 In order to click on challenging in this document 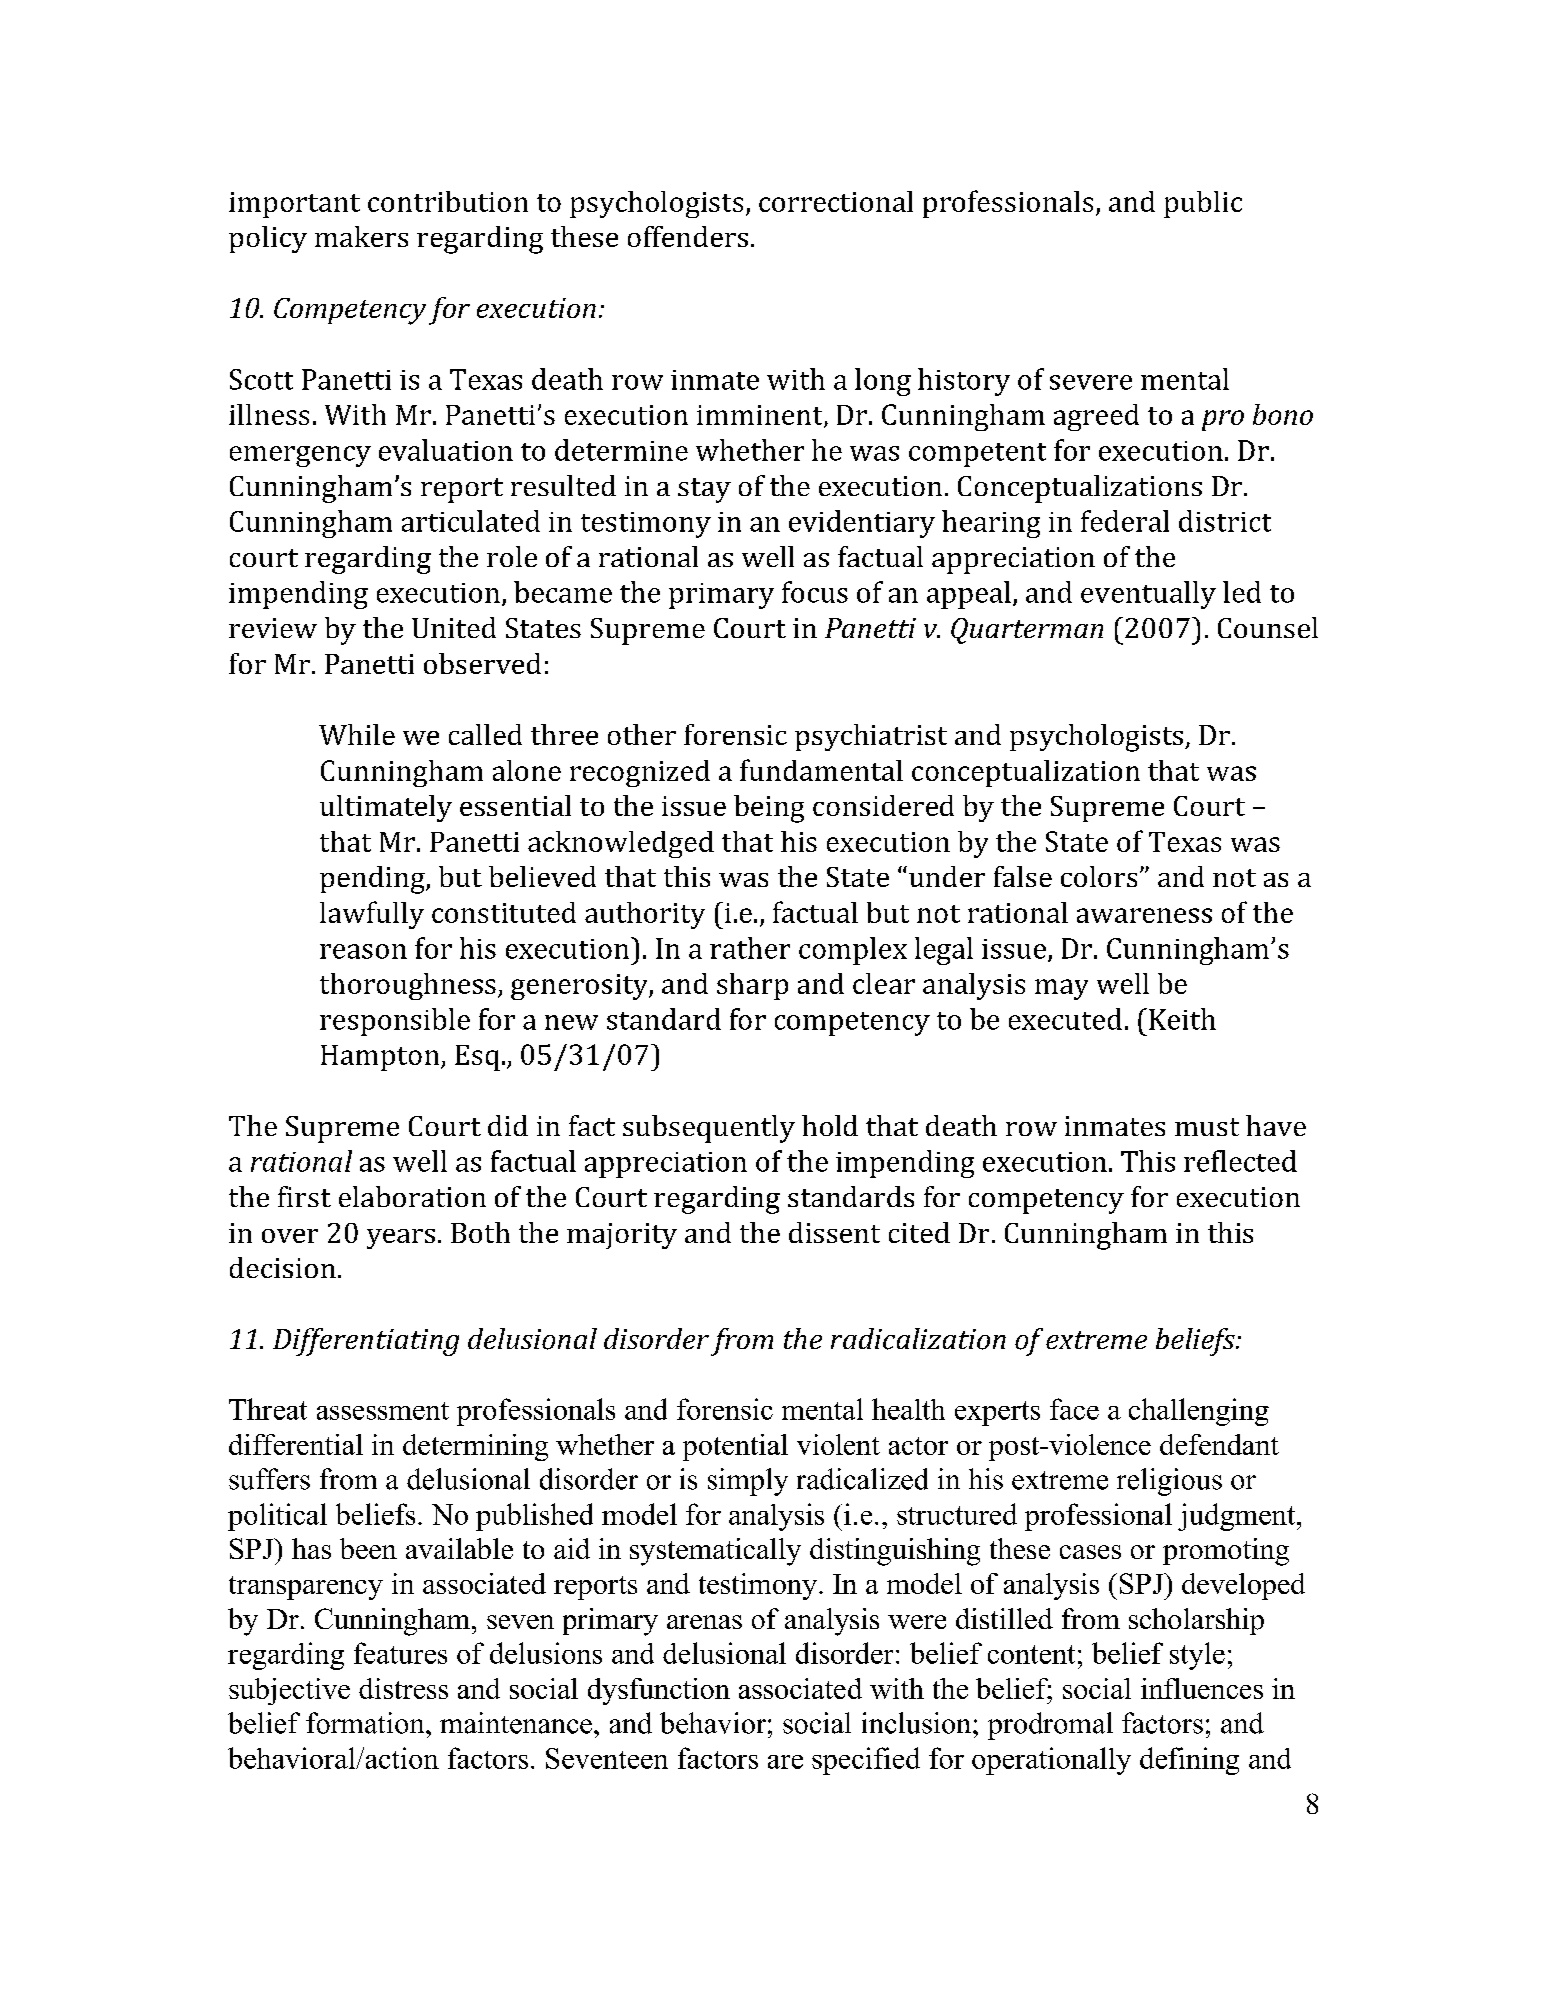, I will do `click(1199, 1412)`.
